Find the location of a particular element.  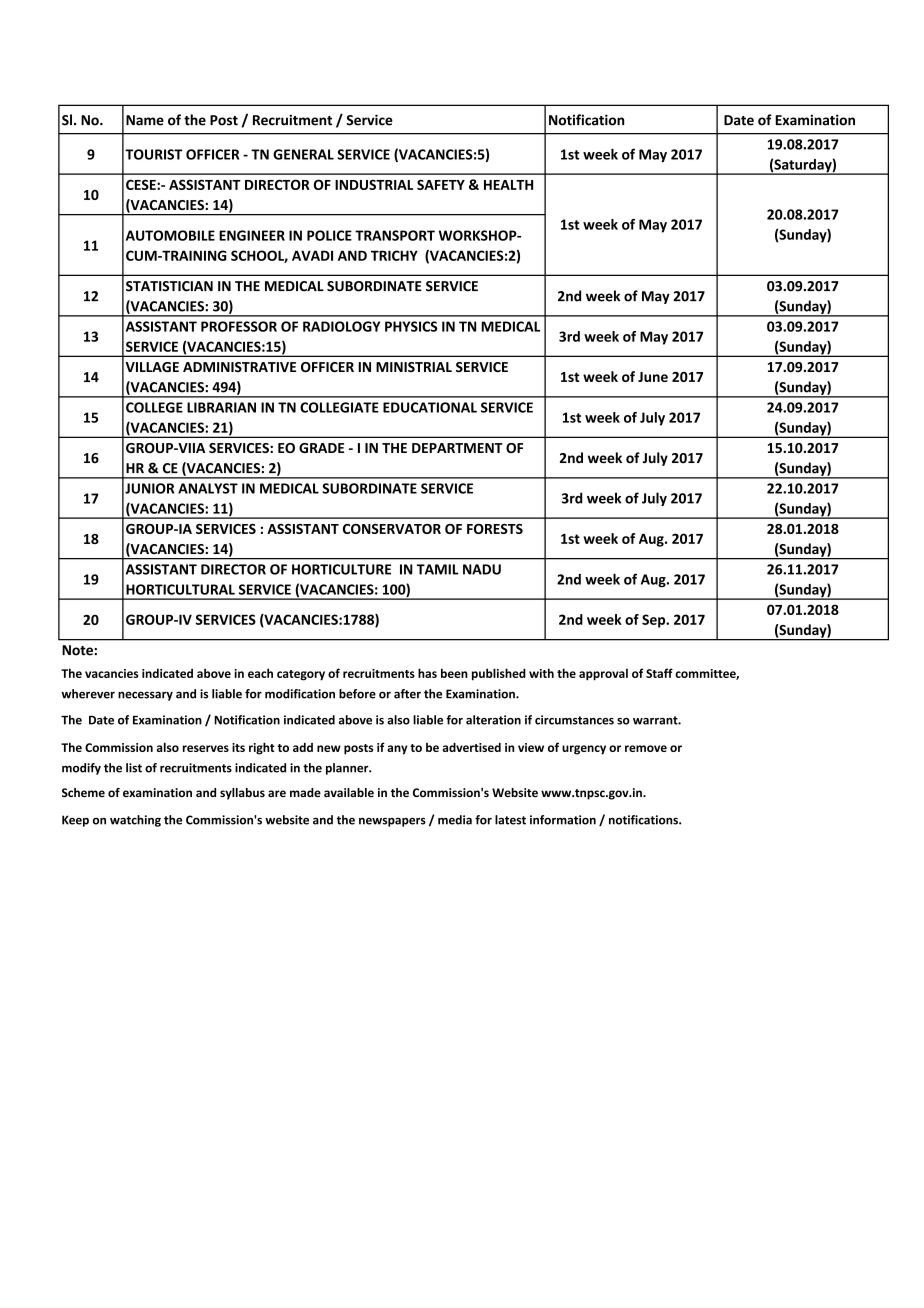

NADU is located at coordinates (482, 569).
